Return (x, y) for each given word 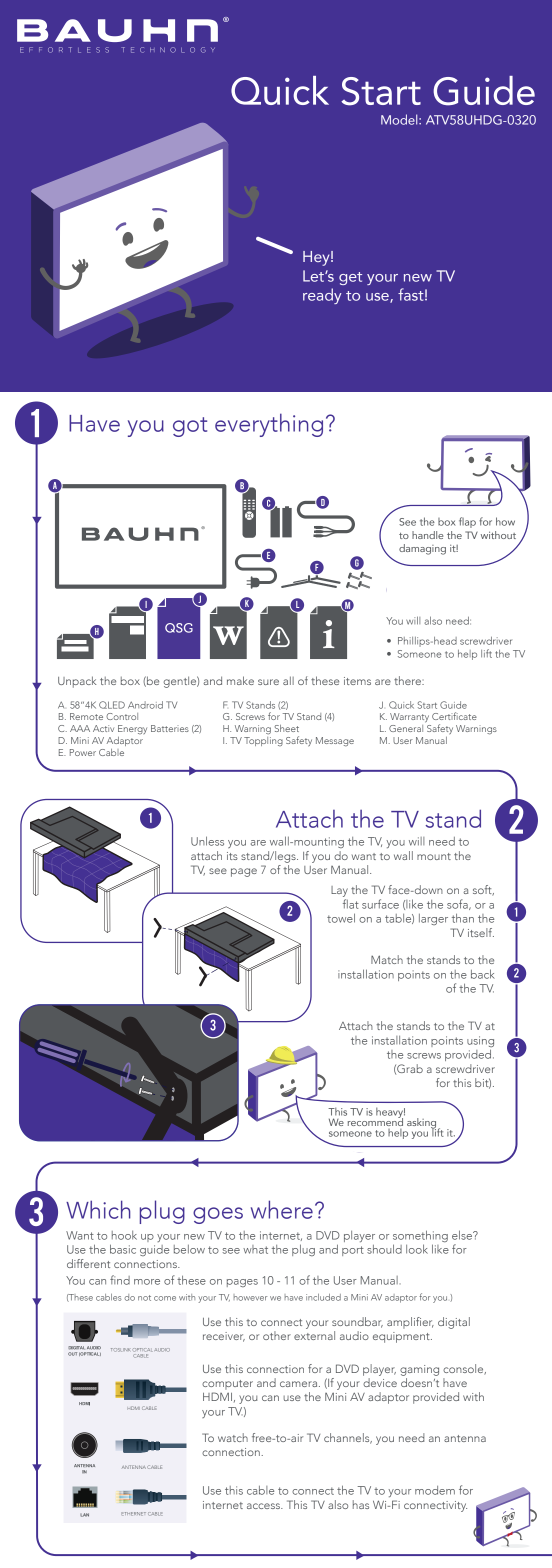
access (264, 1506)
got (190, 427)
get (350, 278)
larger (433, 919)
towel (341, 918)
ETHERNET (133, 1514)
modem (435, 1490)
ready (322, 296)
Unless (207, 841)
